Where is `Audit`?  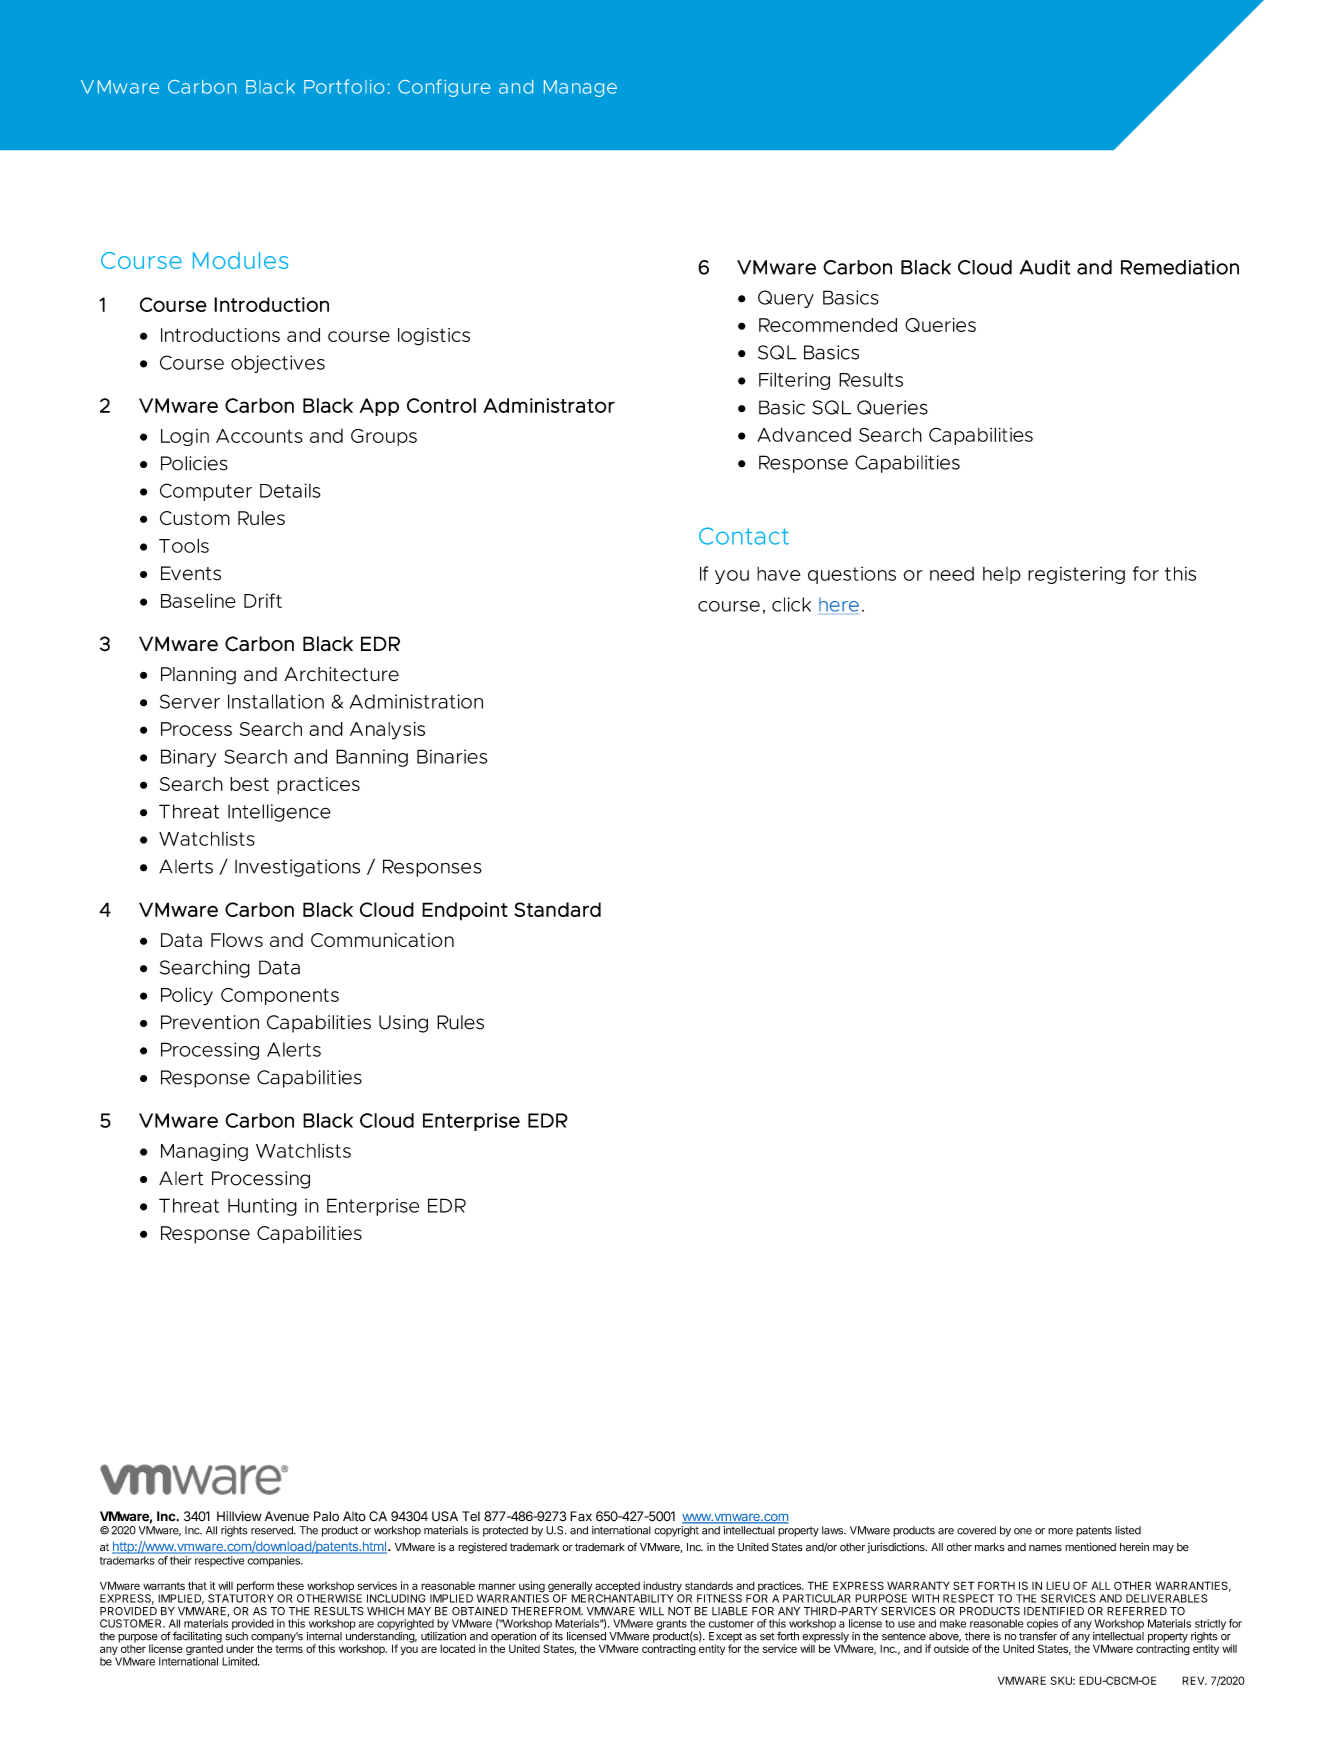 Audit is located at coordinates (1045, 267).
